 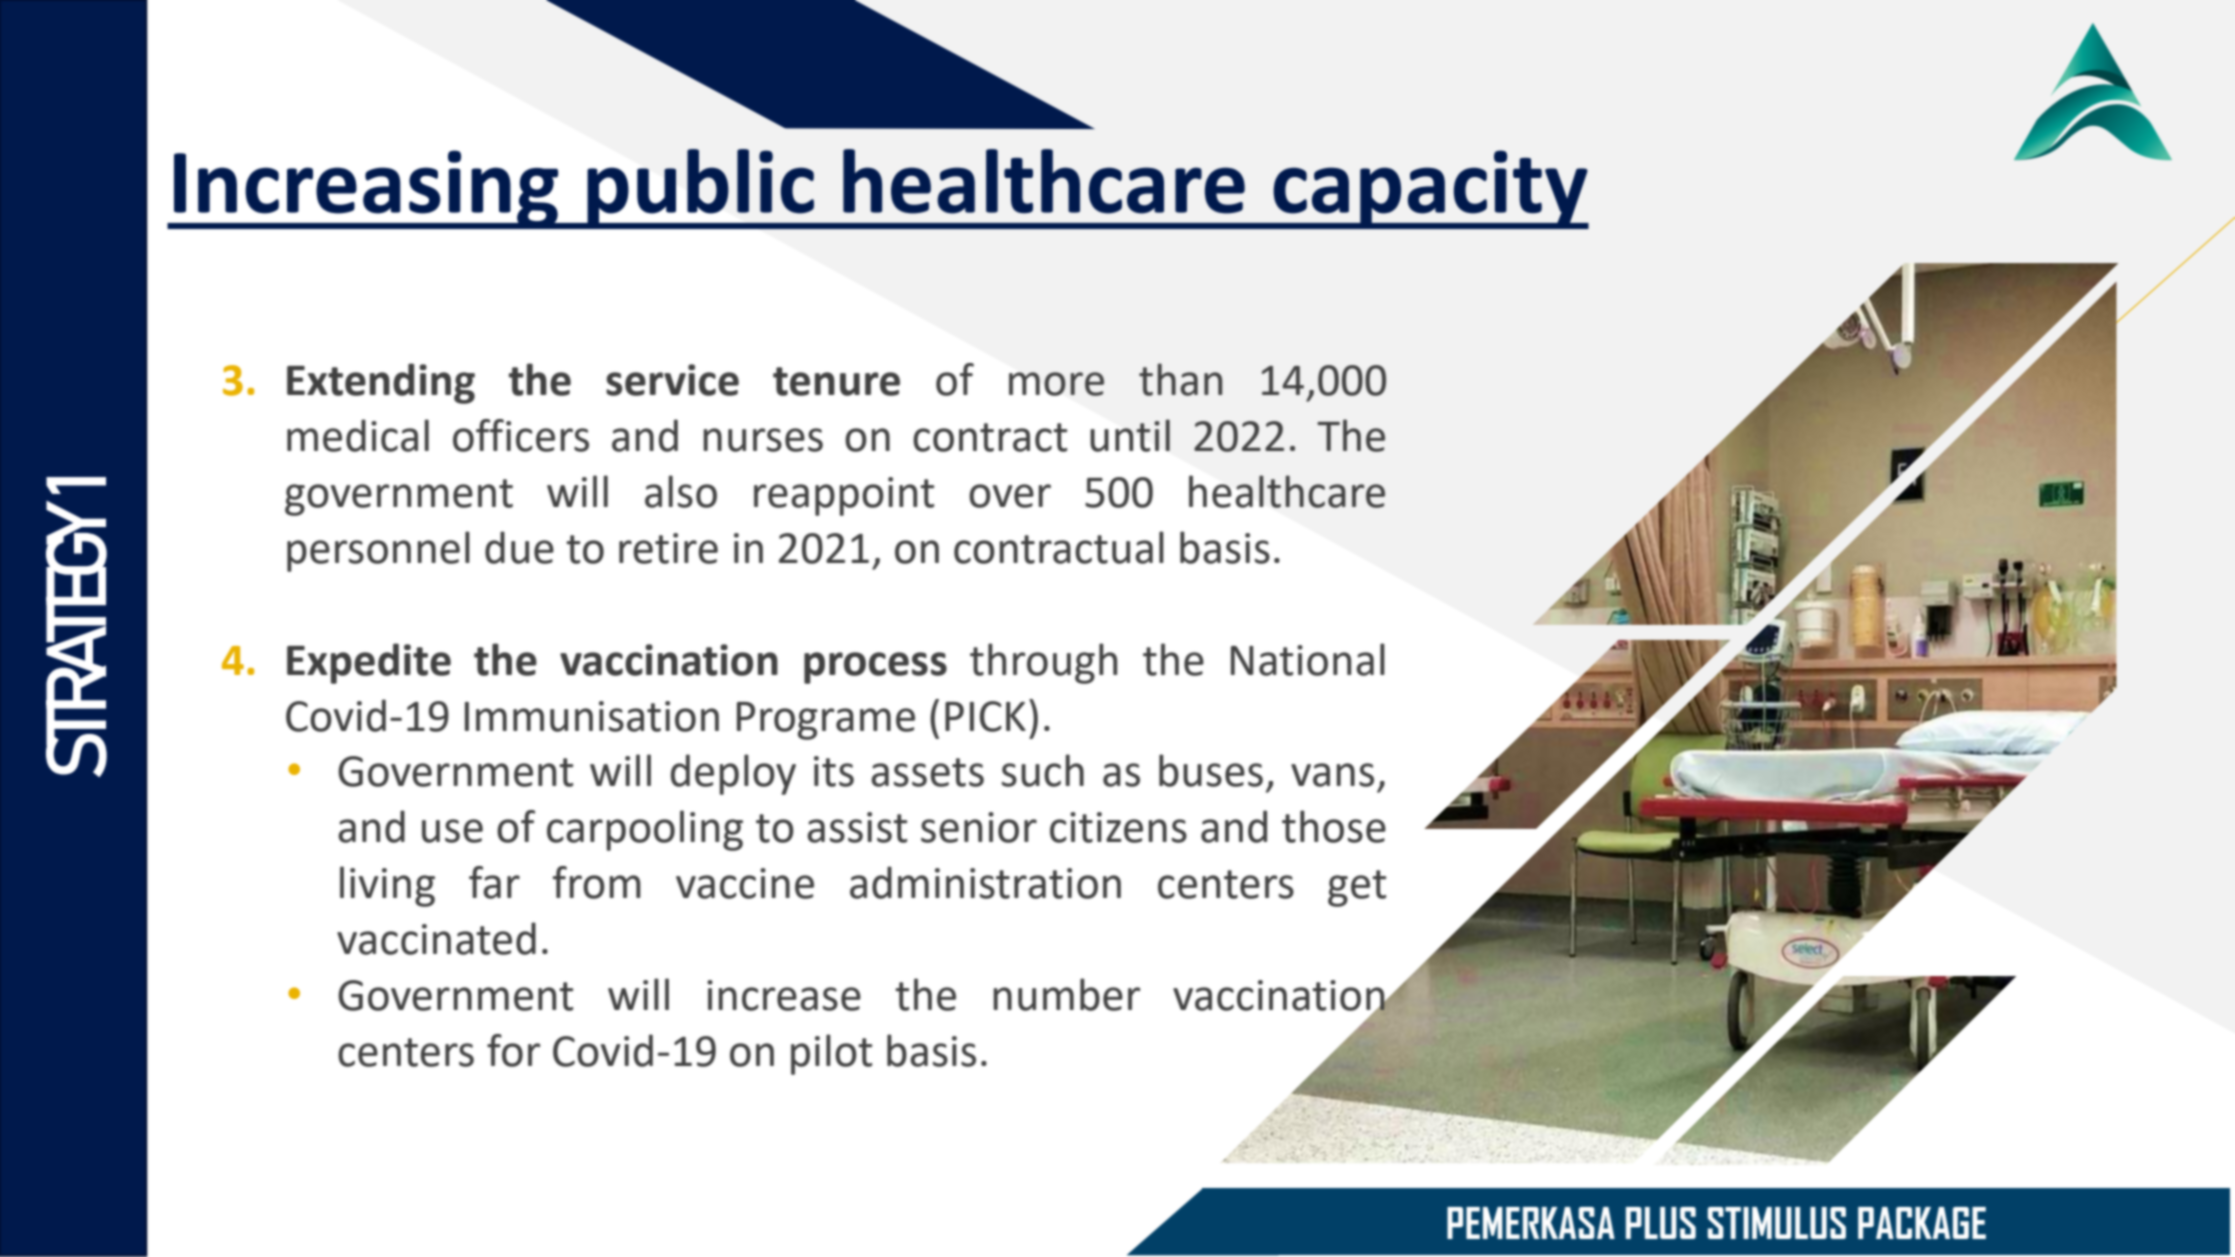 What do you see at coordinates (1180, 379) in the page?
I see `than` at bounding box center [1180, 379].
